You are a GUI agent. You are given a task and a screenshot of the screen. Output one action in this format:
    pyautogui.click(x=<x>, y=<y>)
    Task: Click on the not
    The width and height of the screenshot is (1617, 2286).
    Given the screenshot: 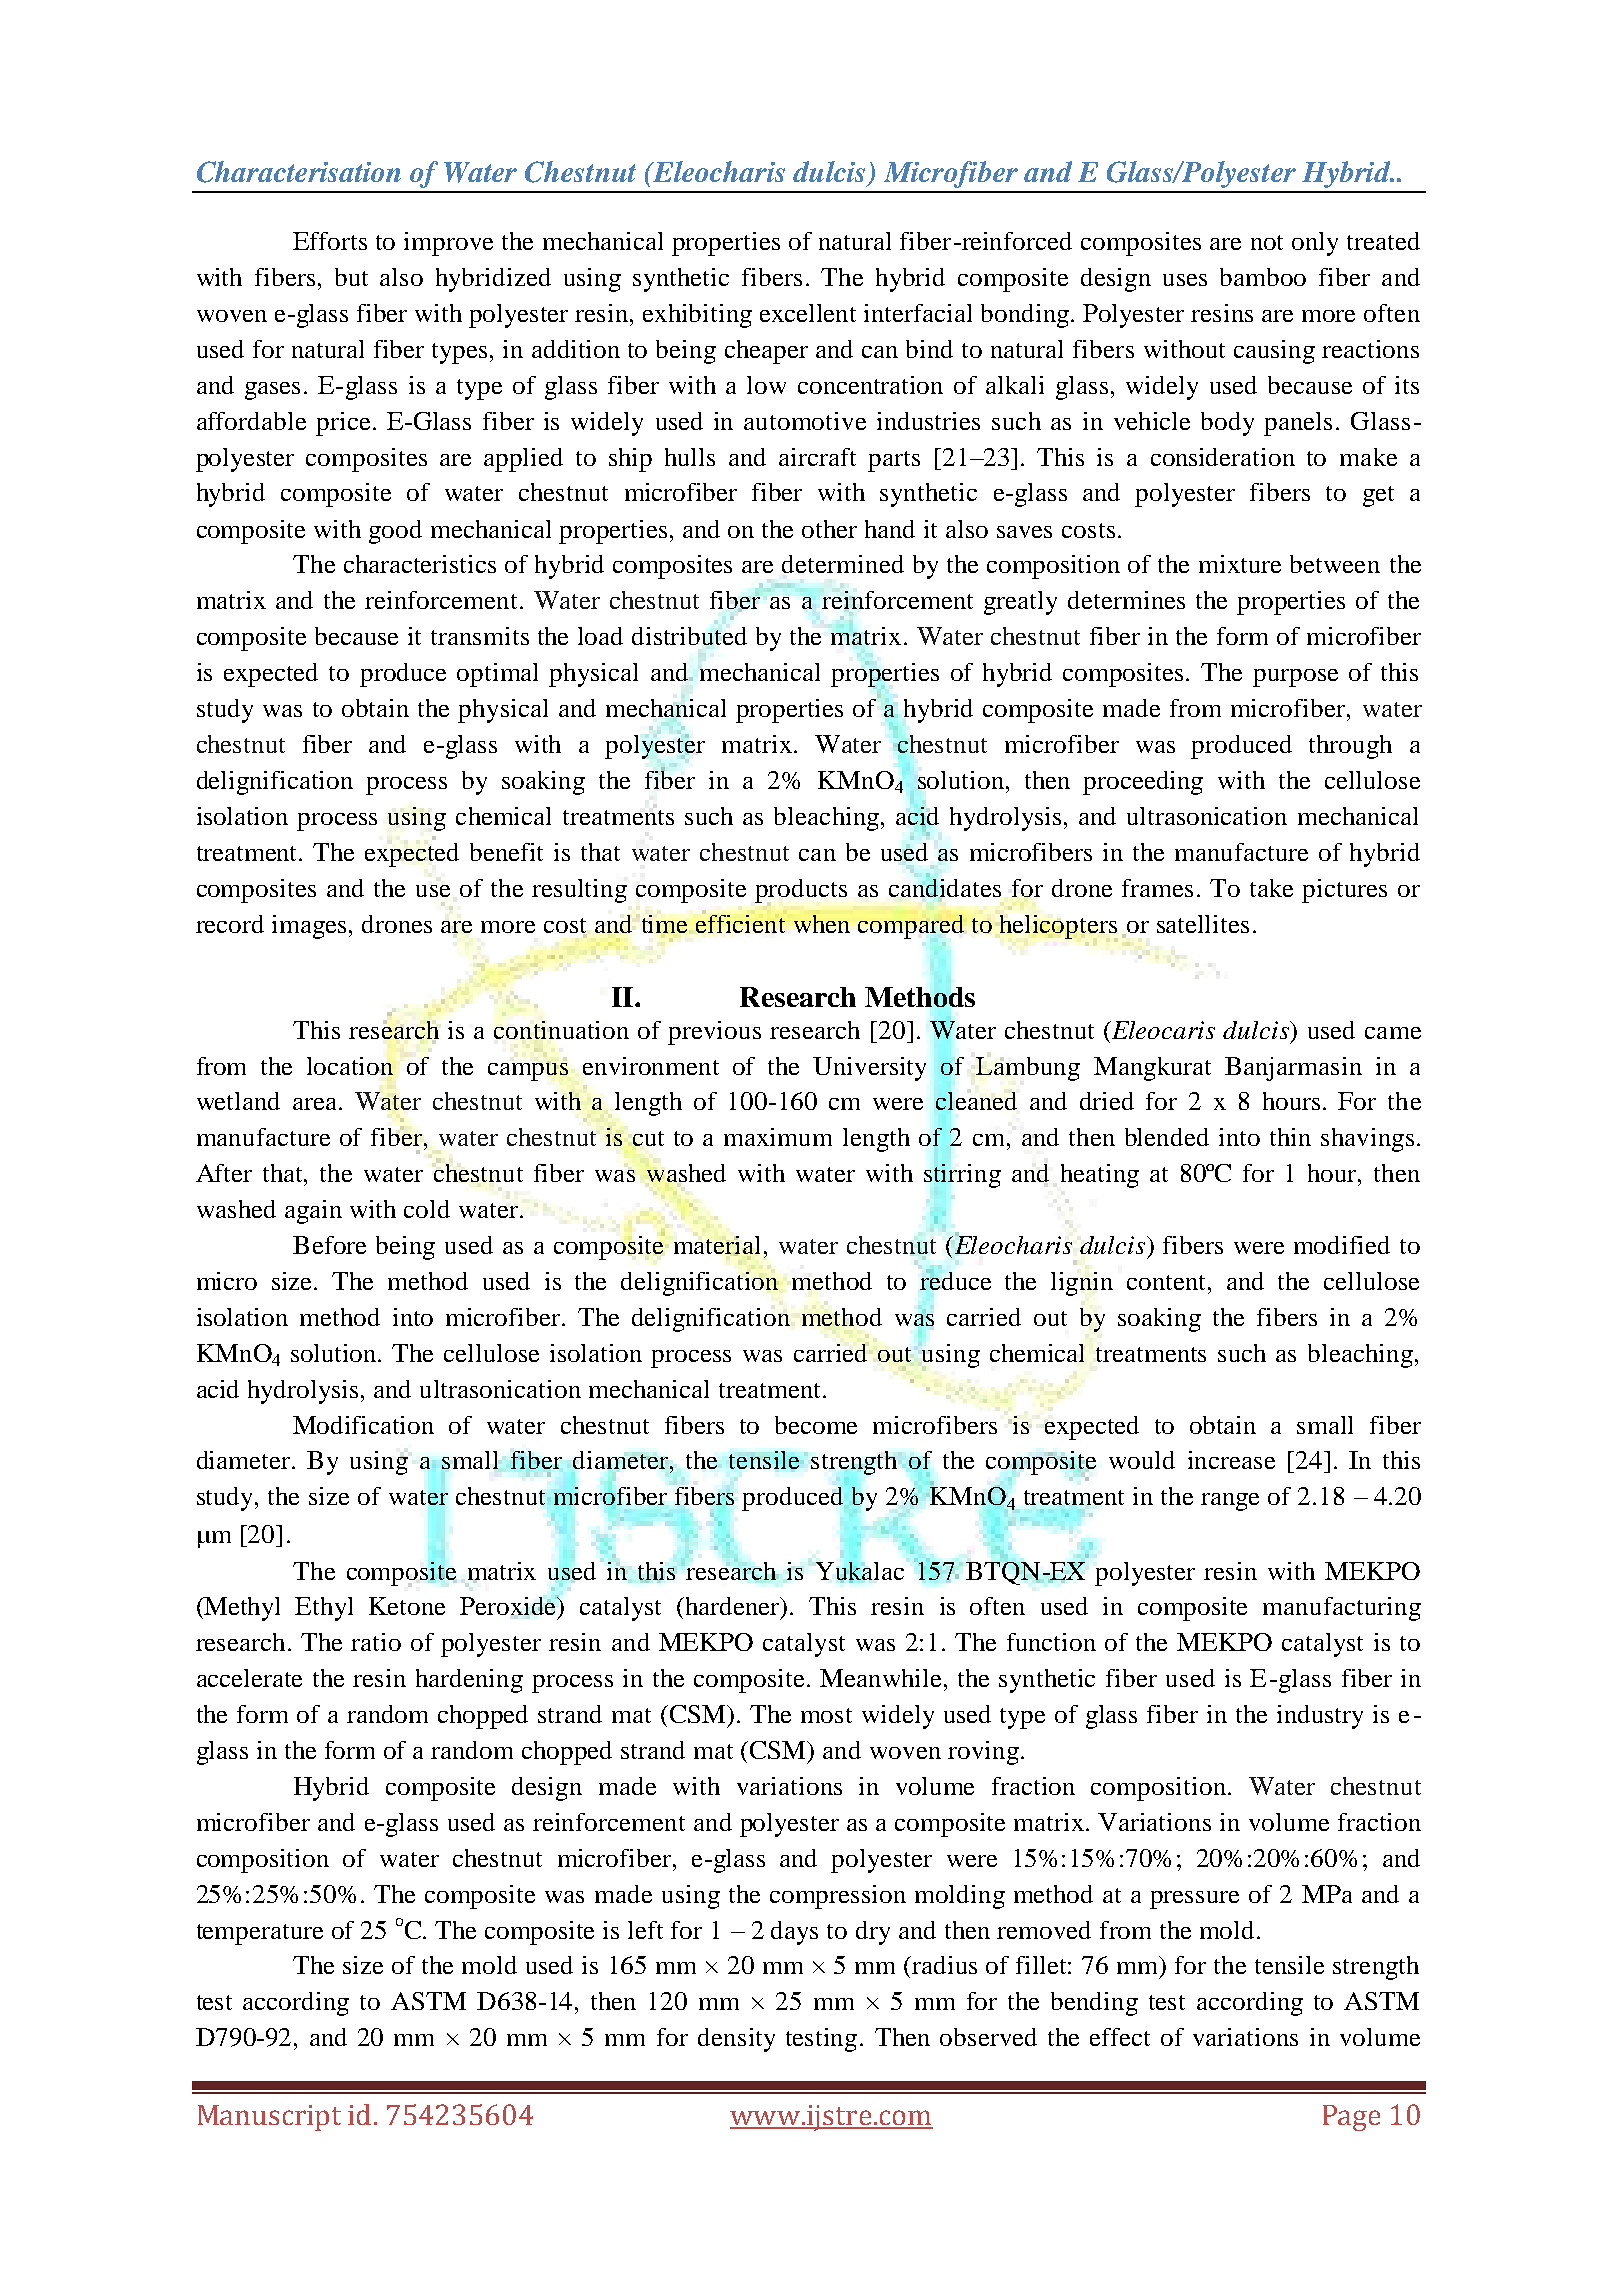 What is the action you would take?
    pyautogui.click(x=1267, y=242)
